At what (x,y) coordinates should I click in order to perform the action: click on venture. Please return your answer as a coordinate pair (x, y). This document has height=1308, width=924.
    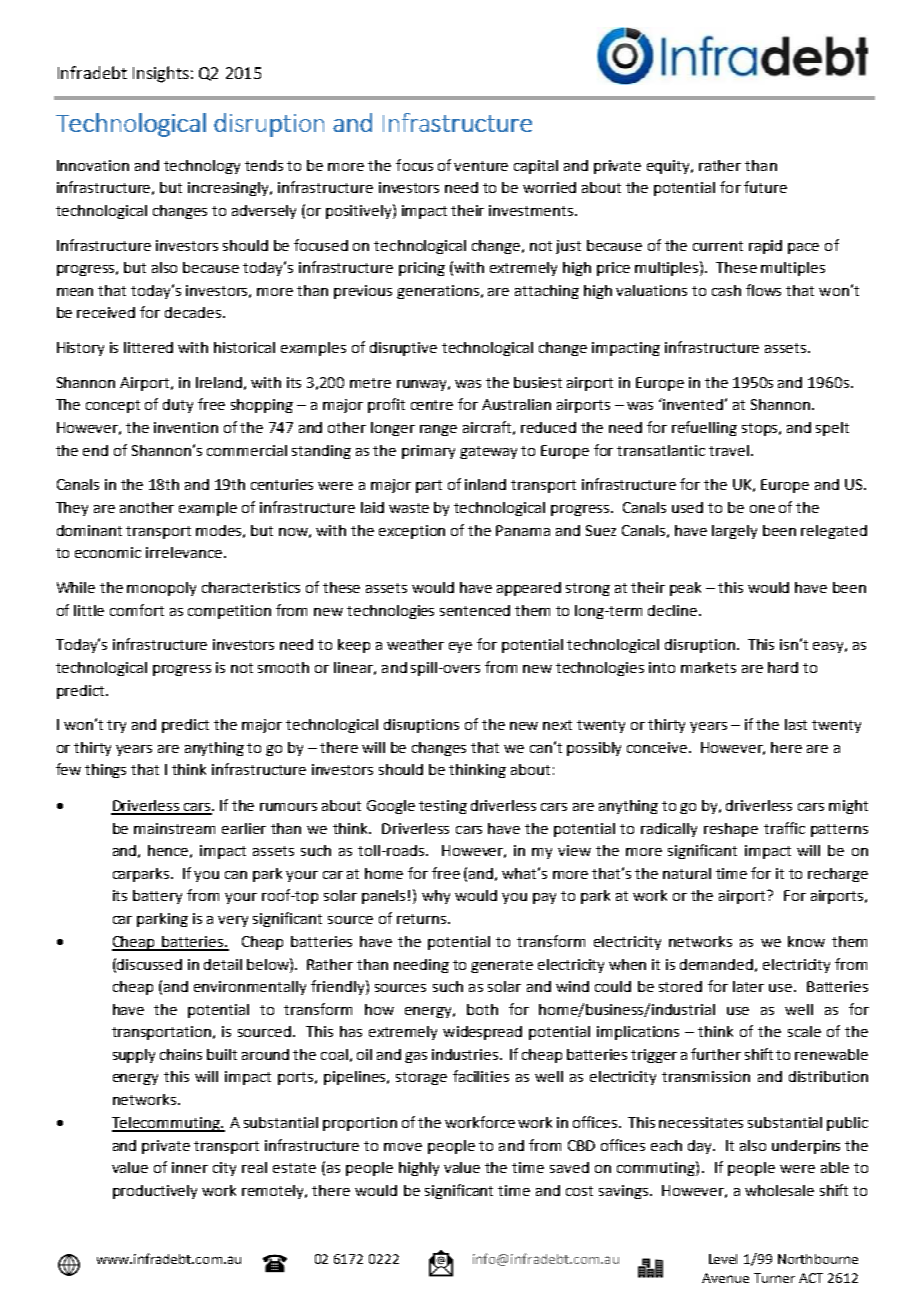
    Looking at the image, I should click on (481, 166).
